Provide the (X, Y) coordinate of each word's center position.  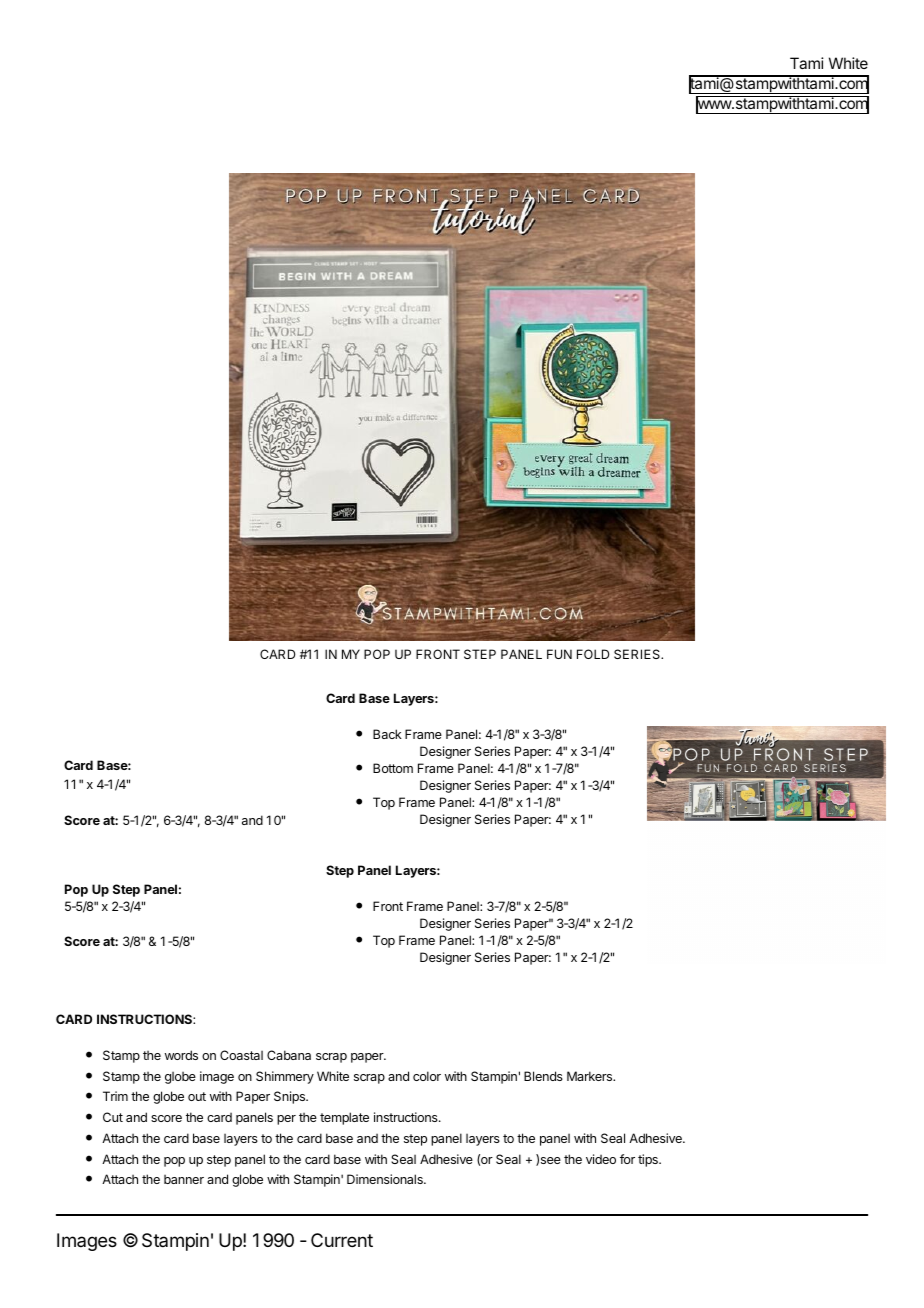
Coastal (241, 1055)
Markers (591, 1076)
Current (342, 1240)
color (427, 1076)
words (181, 1055)
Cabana (289, 1055)
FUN (559, 654)
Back (387, 734)
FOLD (593, 654)
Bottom (393, 768)
